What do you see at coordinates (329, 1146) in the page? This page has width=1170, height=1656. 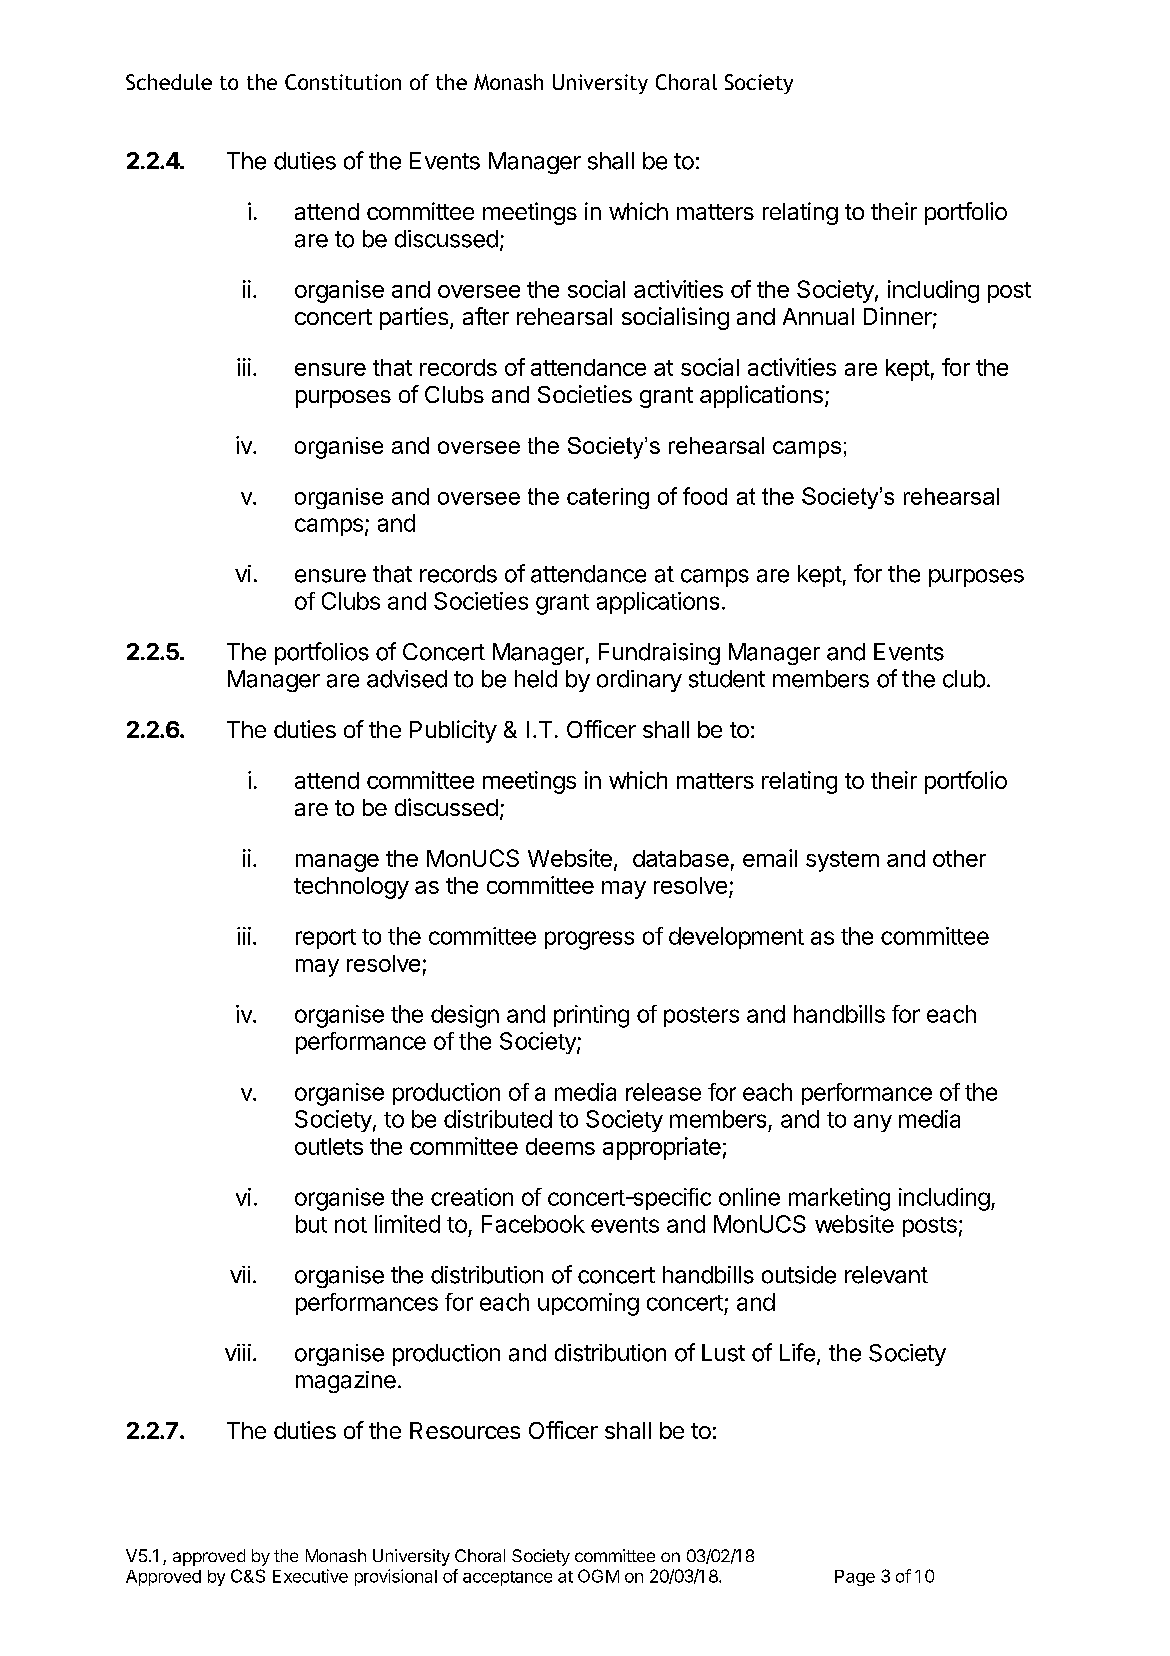 I see `outlets` at bounding box center [329, 1146].
